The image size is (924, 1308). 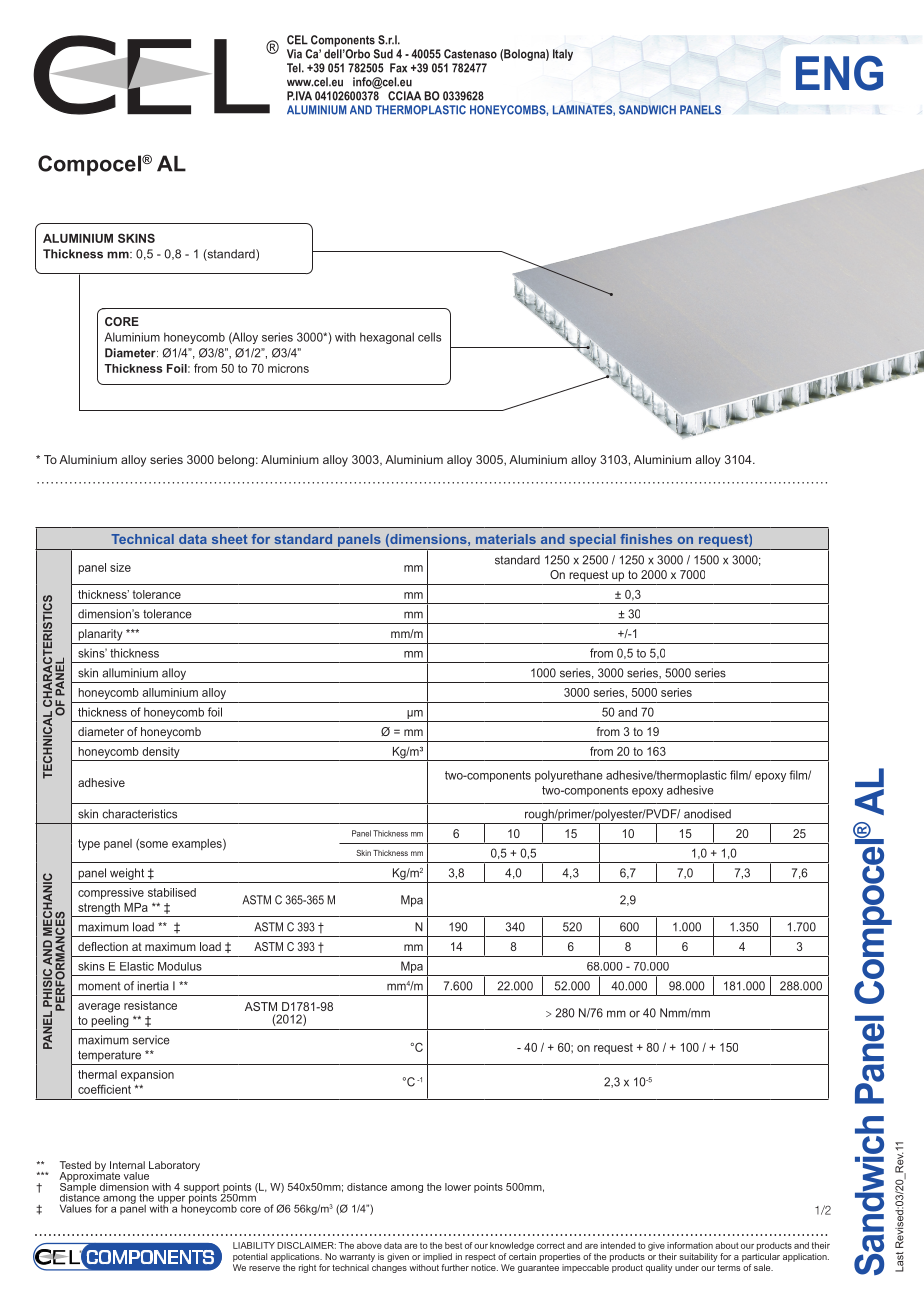 What do you see at coordinates (294, 54) in the screenshot?
I see `Via` at bounding box center [294, 54].
